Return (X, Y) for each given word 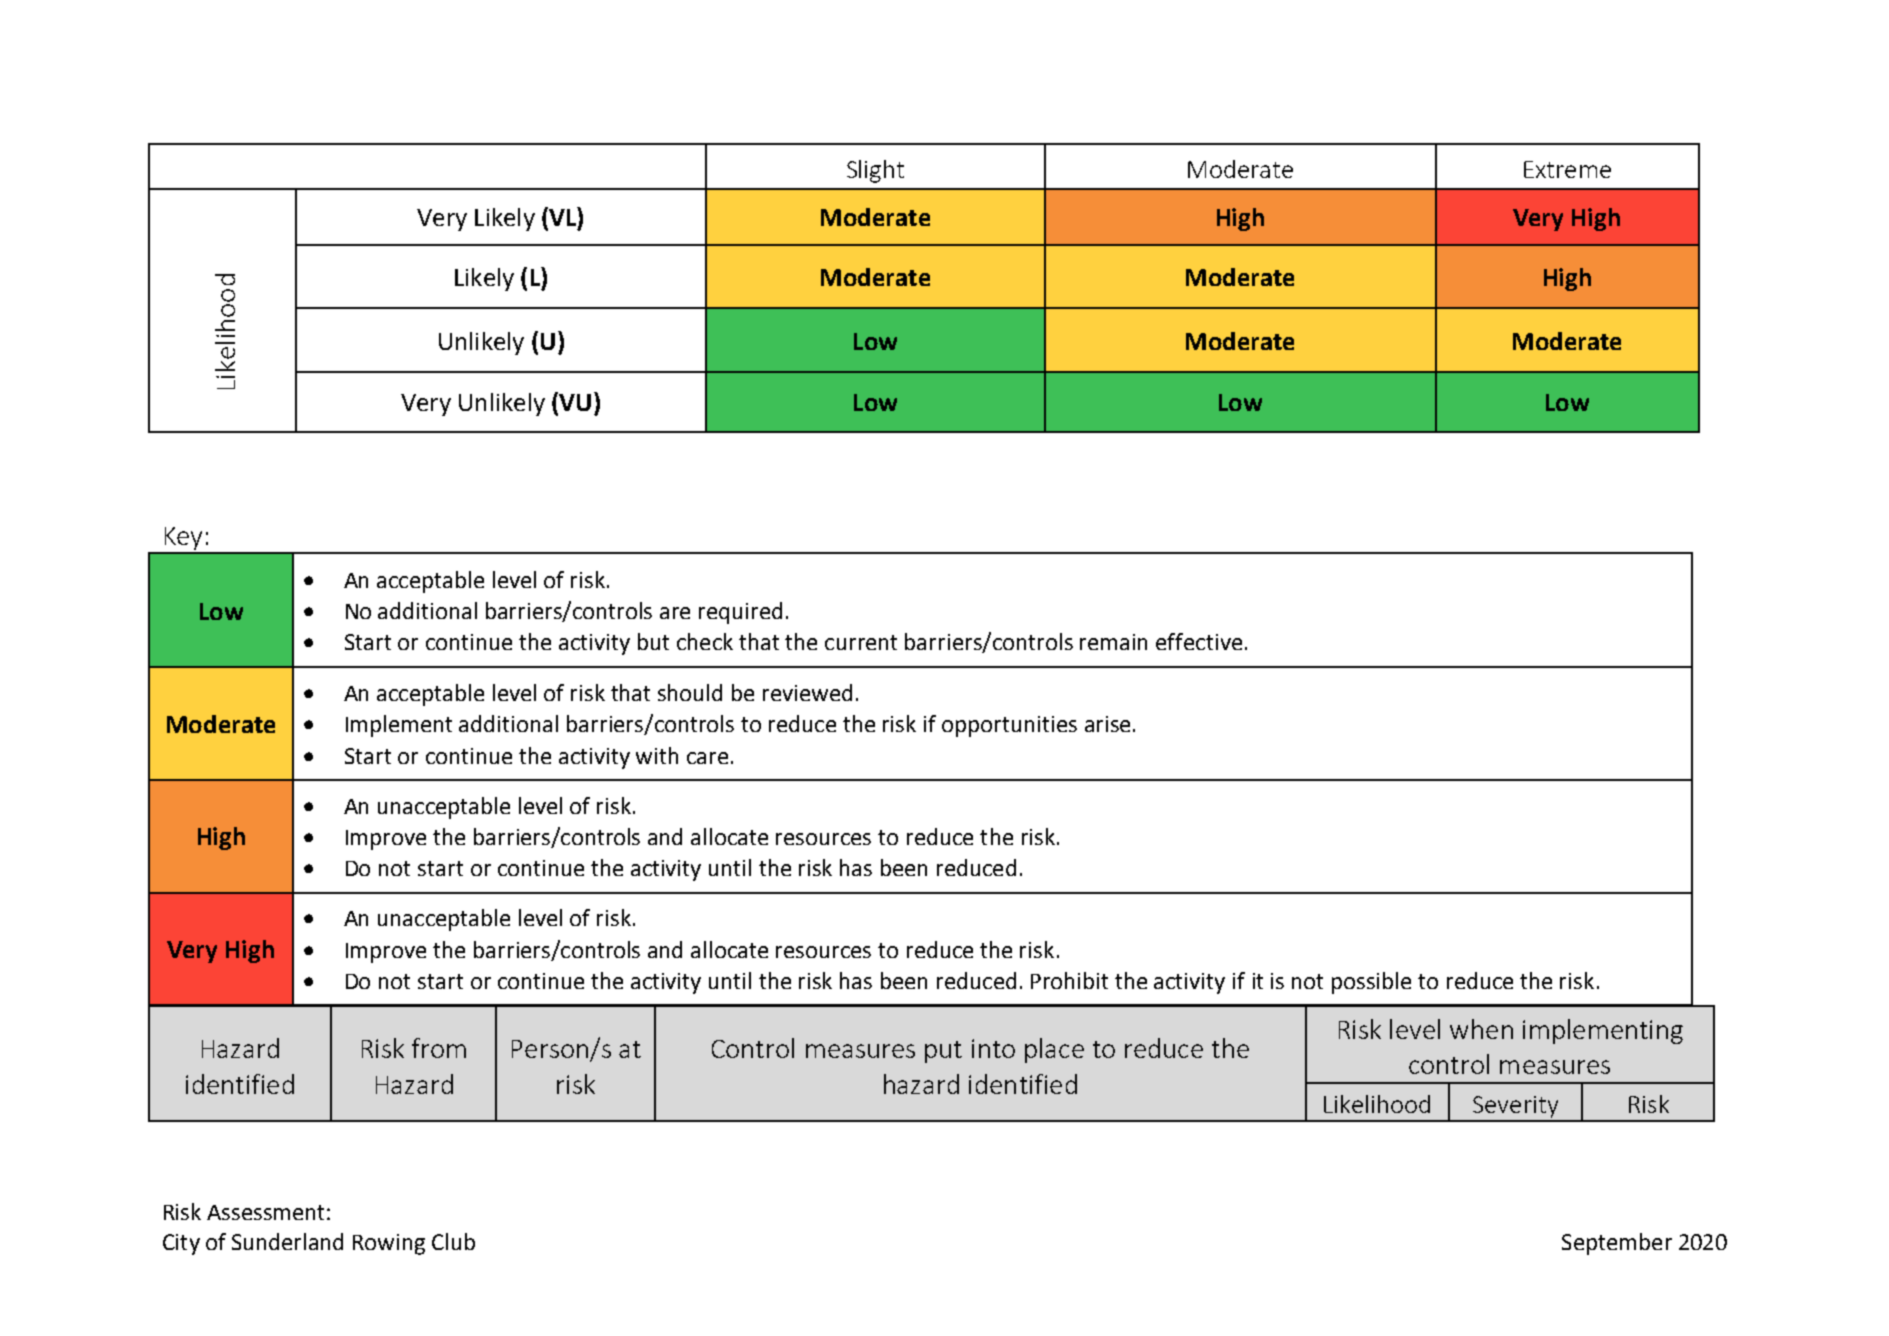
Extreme (1567, 169)
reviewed (807, 692)
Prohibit (1069, 980)
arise (1107, 724)
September (1617, 1244)
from (439, 1048)
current (861, 642)
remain (1113, 642)
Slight (875, 171)
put (943, 1052)
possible (1371, 983)
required (740, 613)
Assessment (265, 1212)
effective (1199, 641)
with (657, 755)
